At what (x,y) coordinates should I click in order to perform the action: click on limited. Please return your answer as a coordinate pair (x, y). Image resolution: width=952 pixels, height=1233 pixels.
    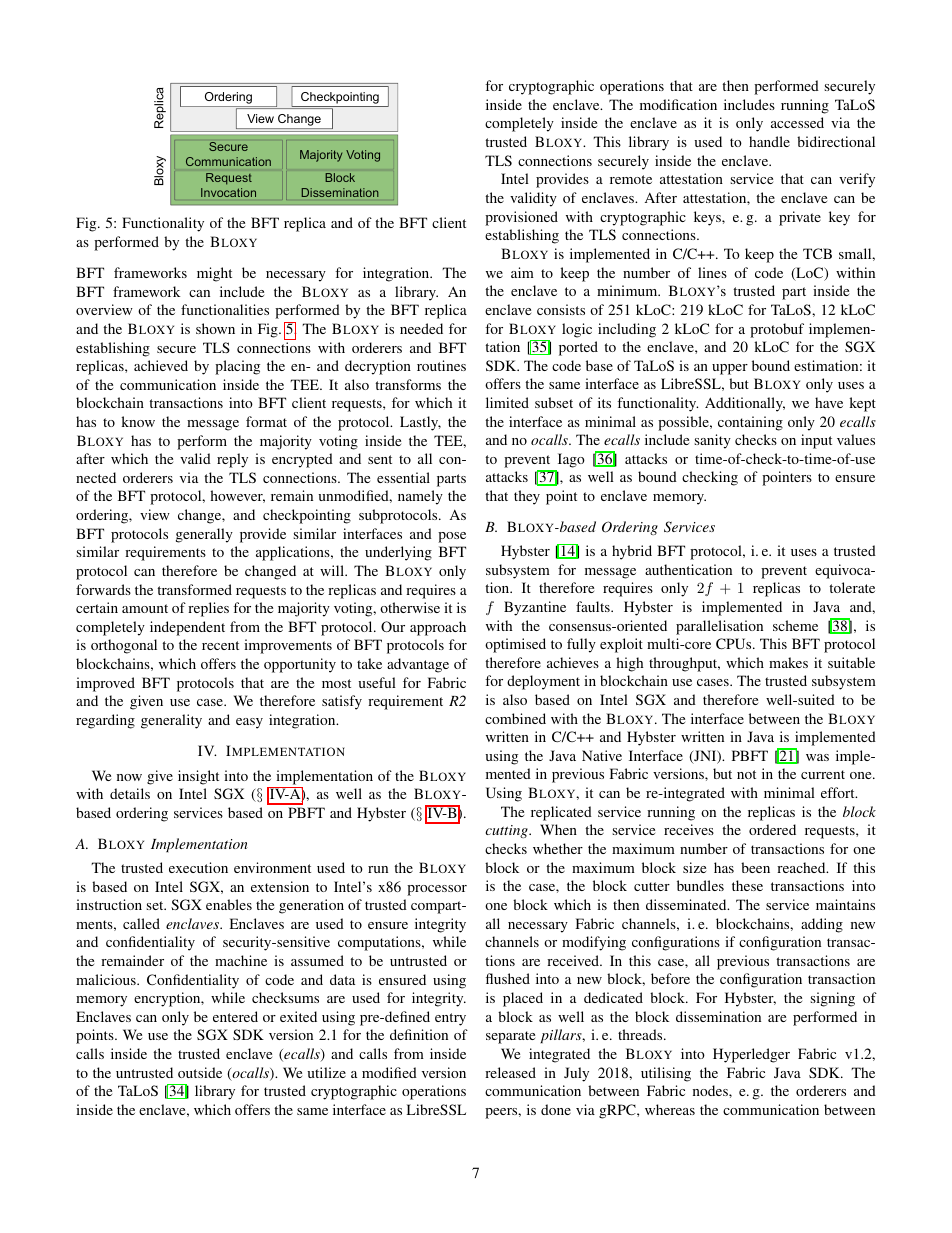
    Looking at the image, I should click on (507, 402).
